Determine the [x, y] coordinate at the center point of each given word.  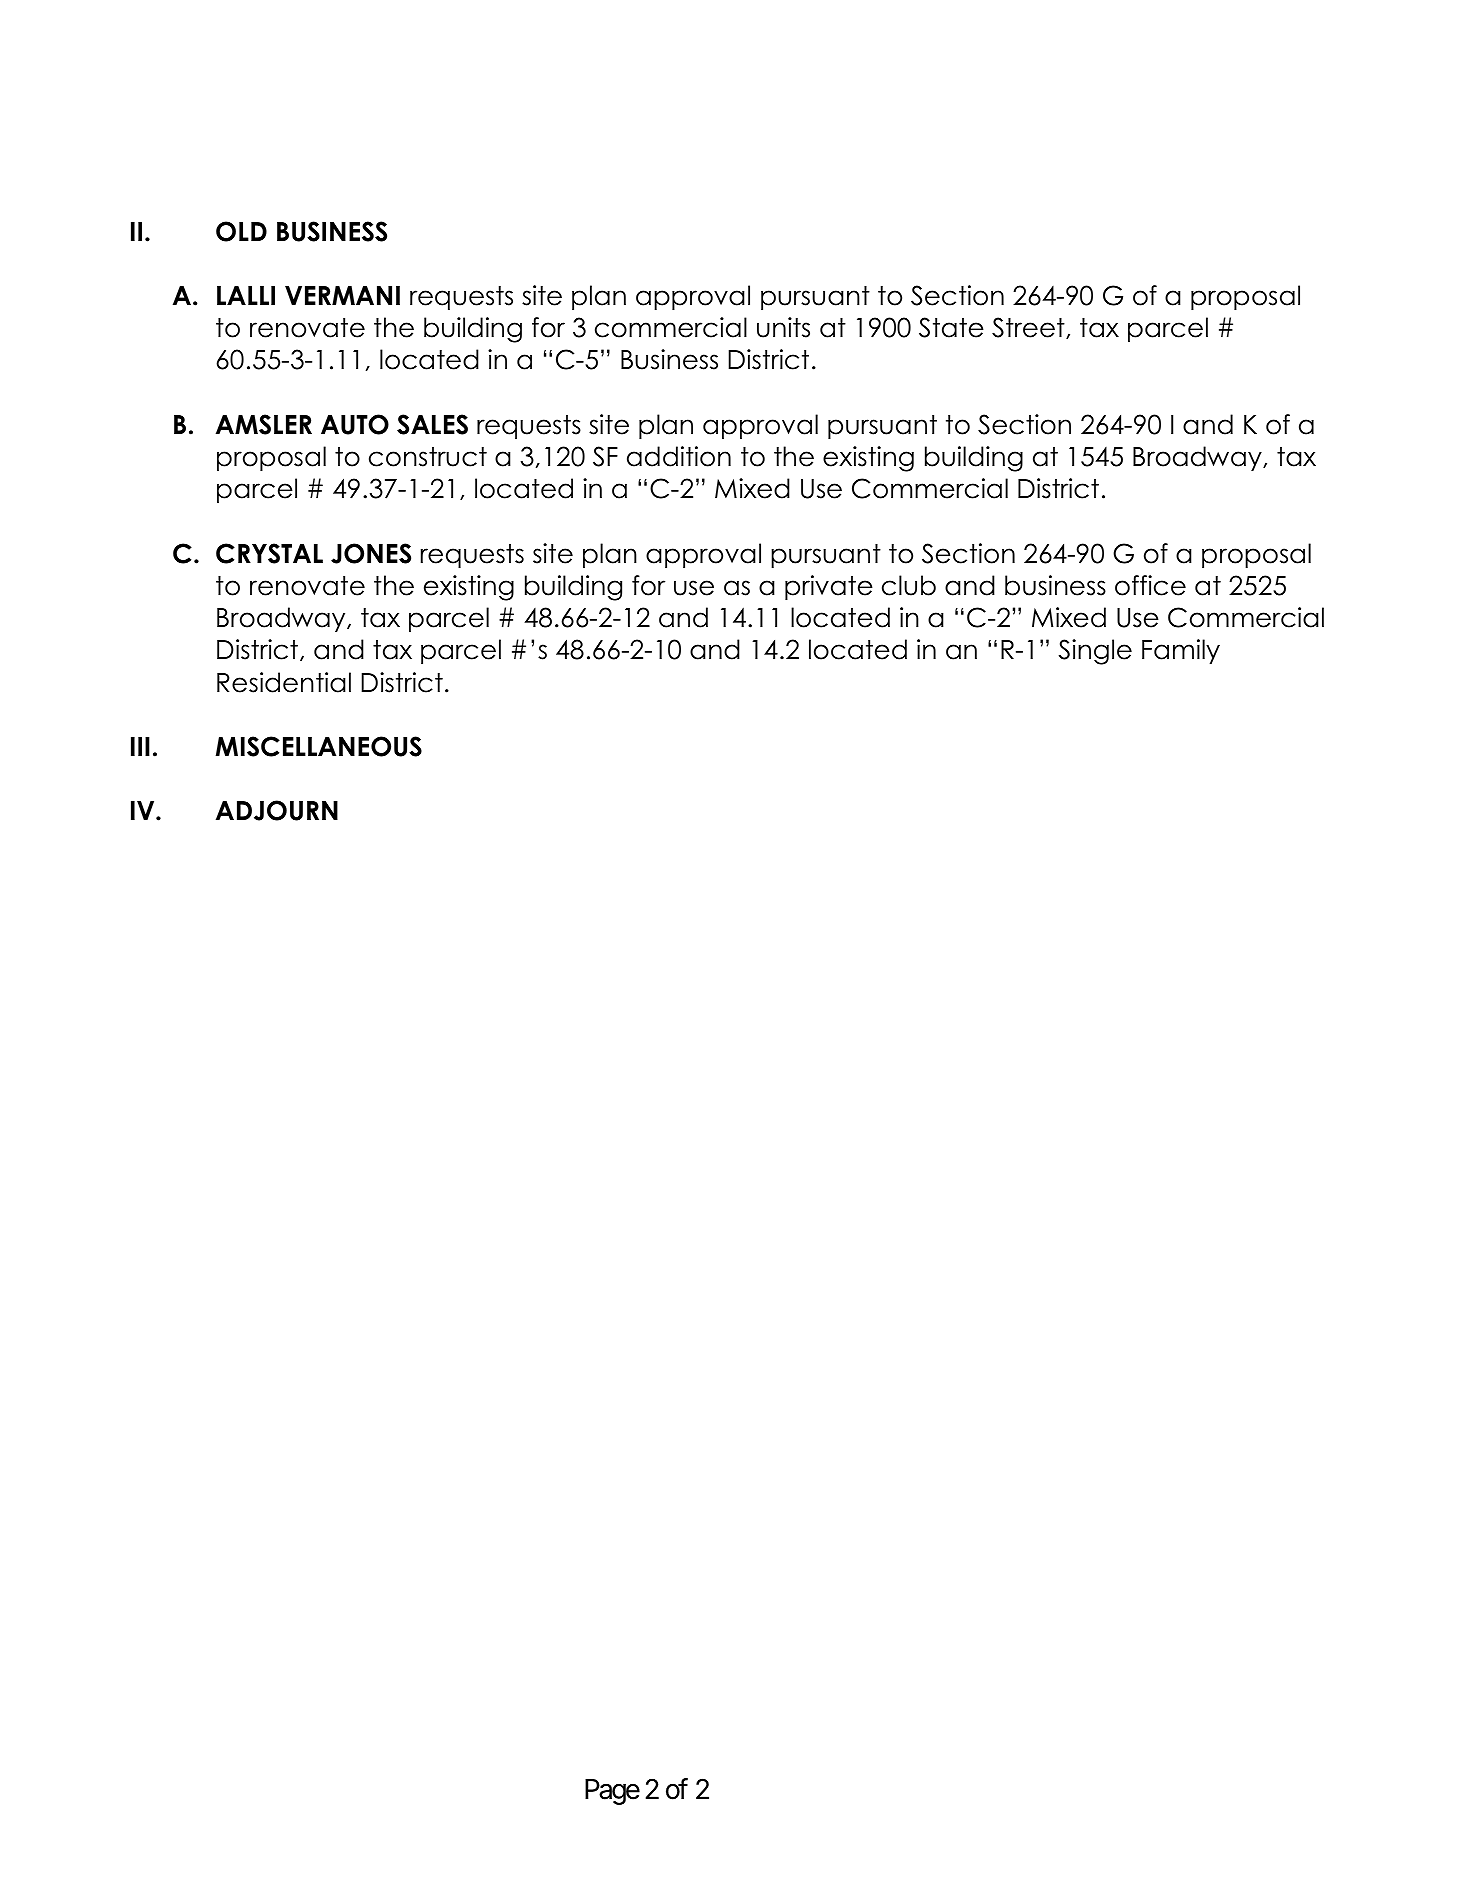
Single [1095, 652]
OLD [241, 231]
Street [1029, 328]
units [783, 327]
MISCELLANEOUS [319, 746]
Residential [284, 682]
